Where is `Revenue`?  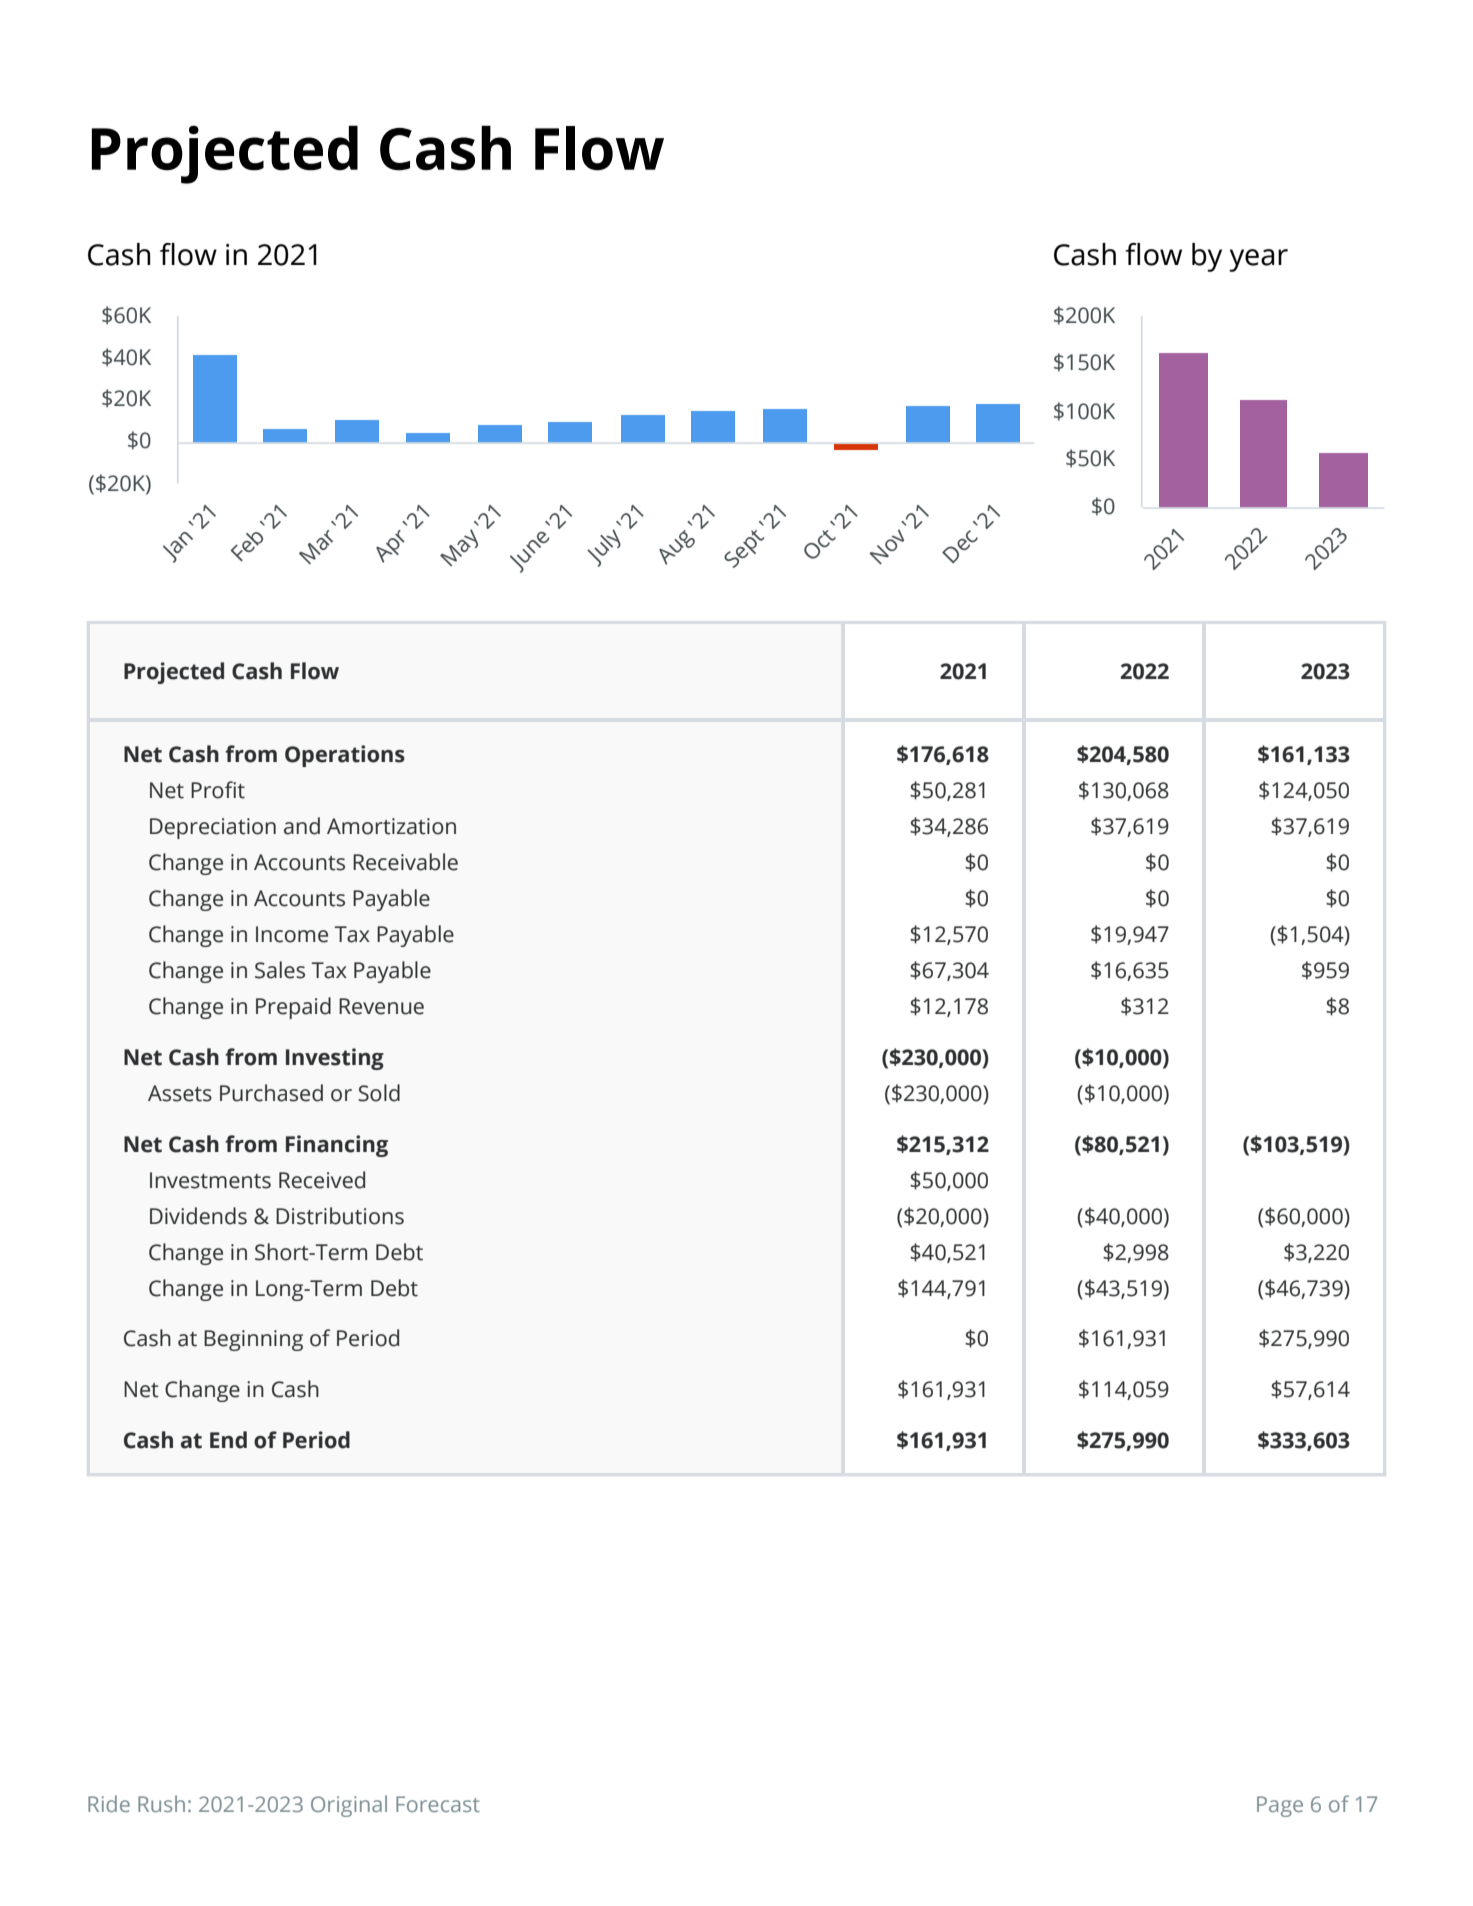 Revenue is located at coordinates (381, 1006).
